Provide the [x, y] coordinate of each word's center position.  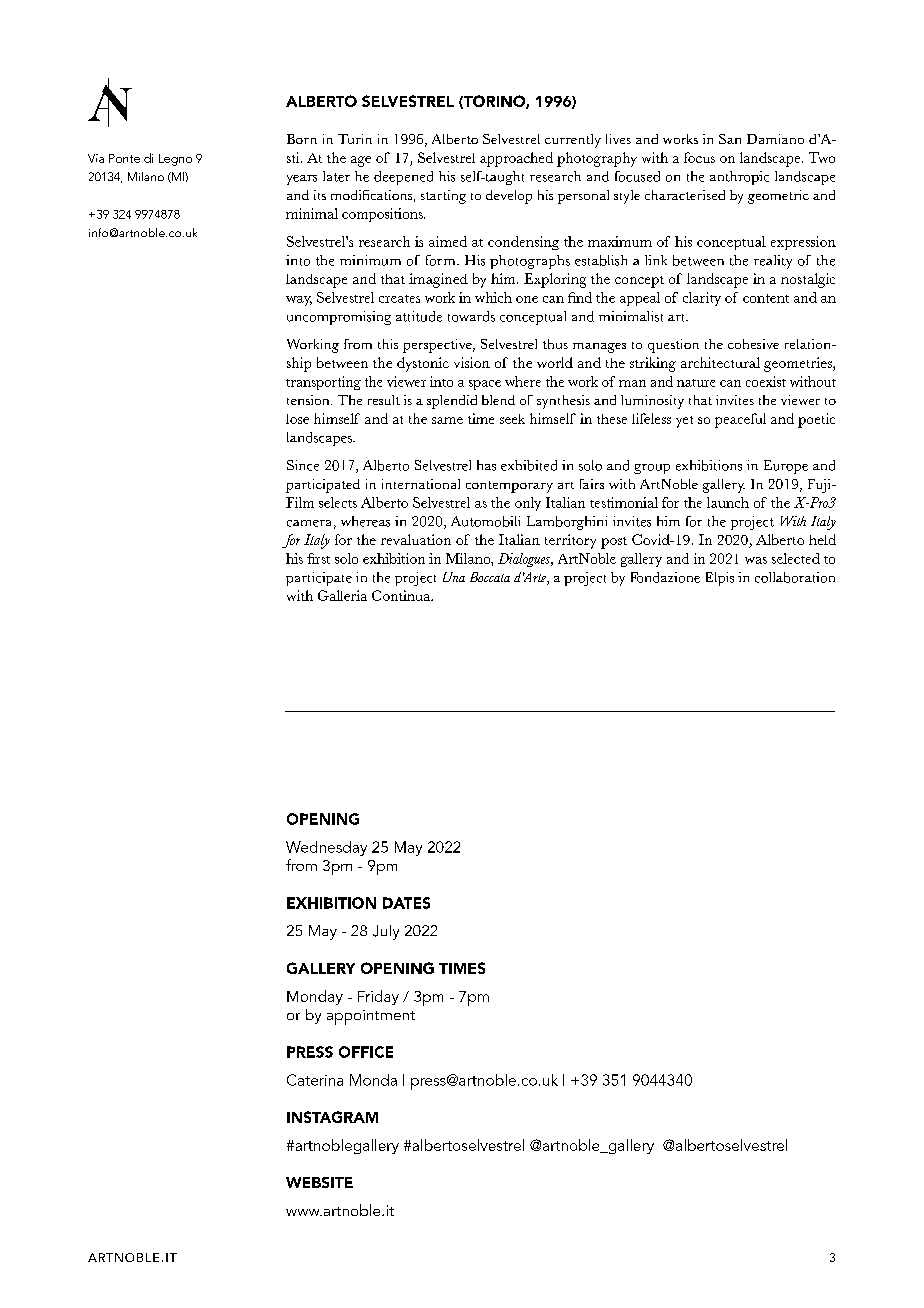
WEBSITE [319, 1182]
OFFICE [366, 1052]
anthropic [739, 178]
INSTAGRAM [332, 1117]
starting [443, 197]
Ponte [124, 158]
